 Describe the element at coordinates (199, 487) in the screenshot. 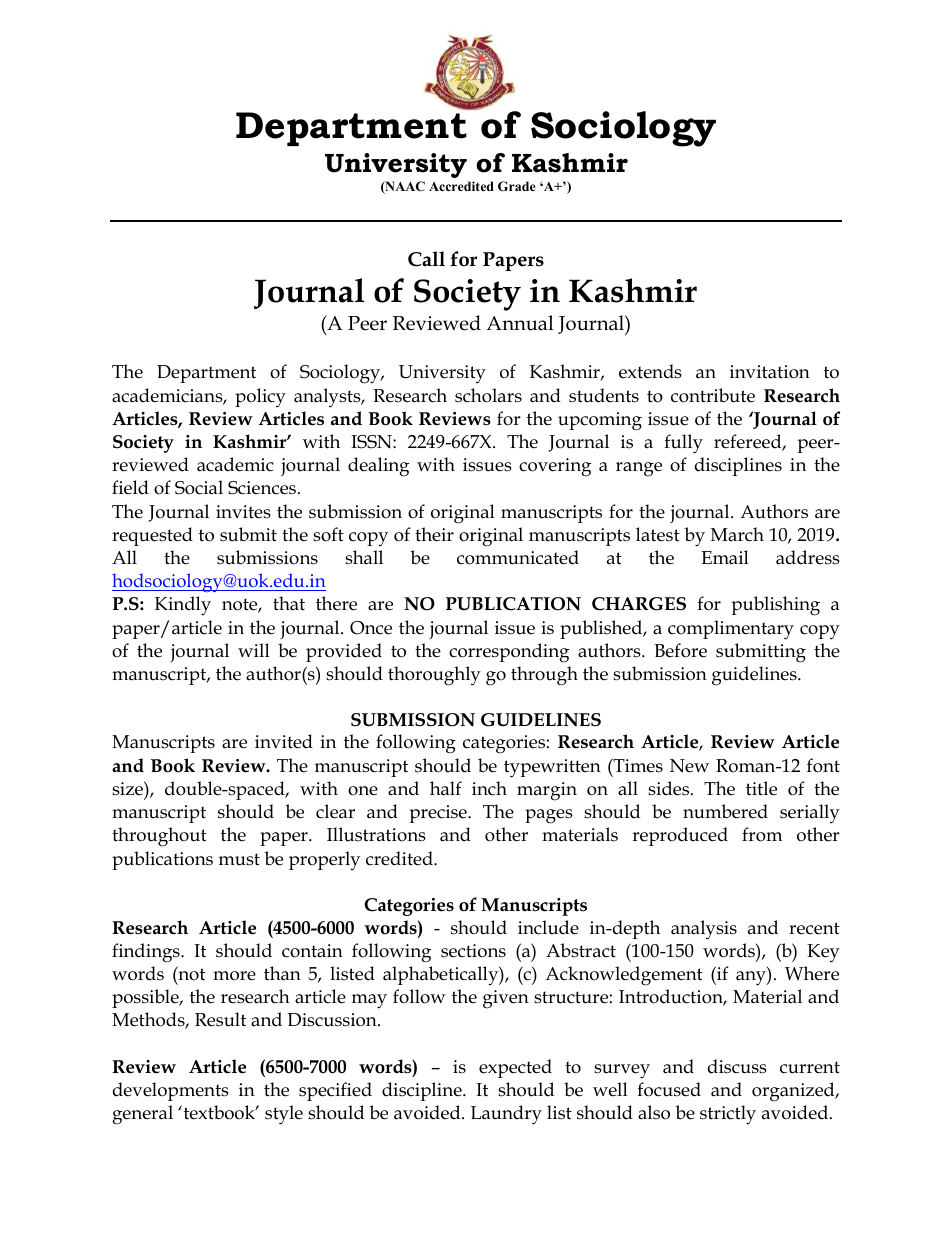

I see `Social` at that location.
